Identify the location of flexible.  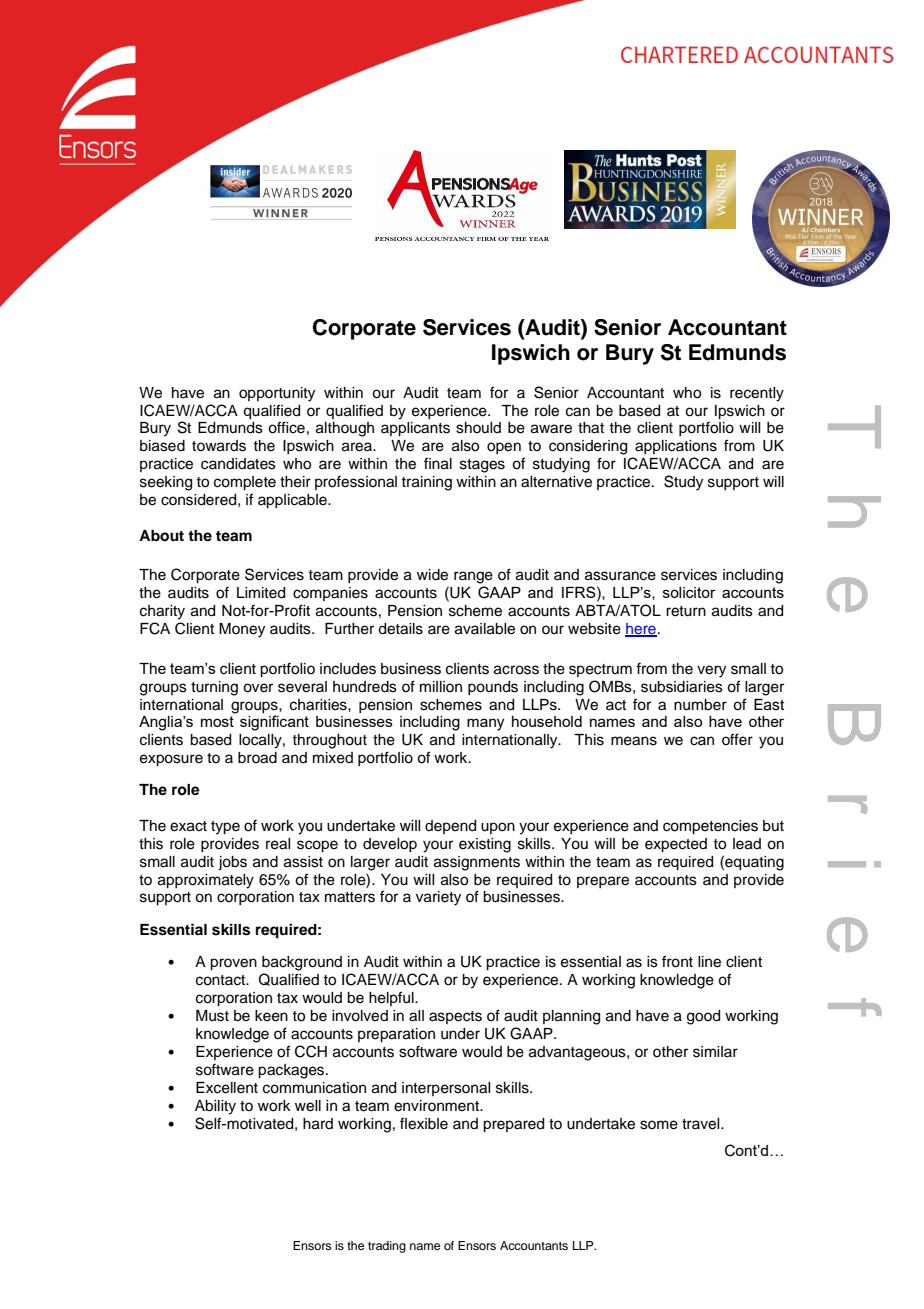
(424, 1123).
